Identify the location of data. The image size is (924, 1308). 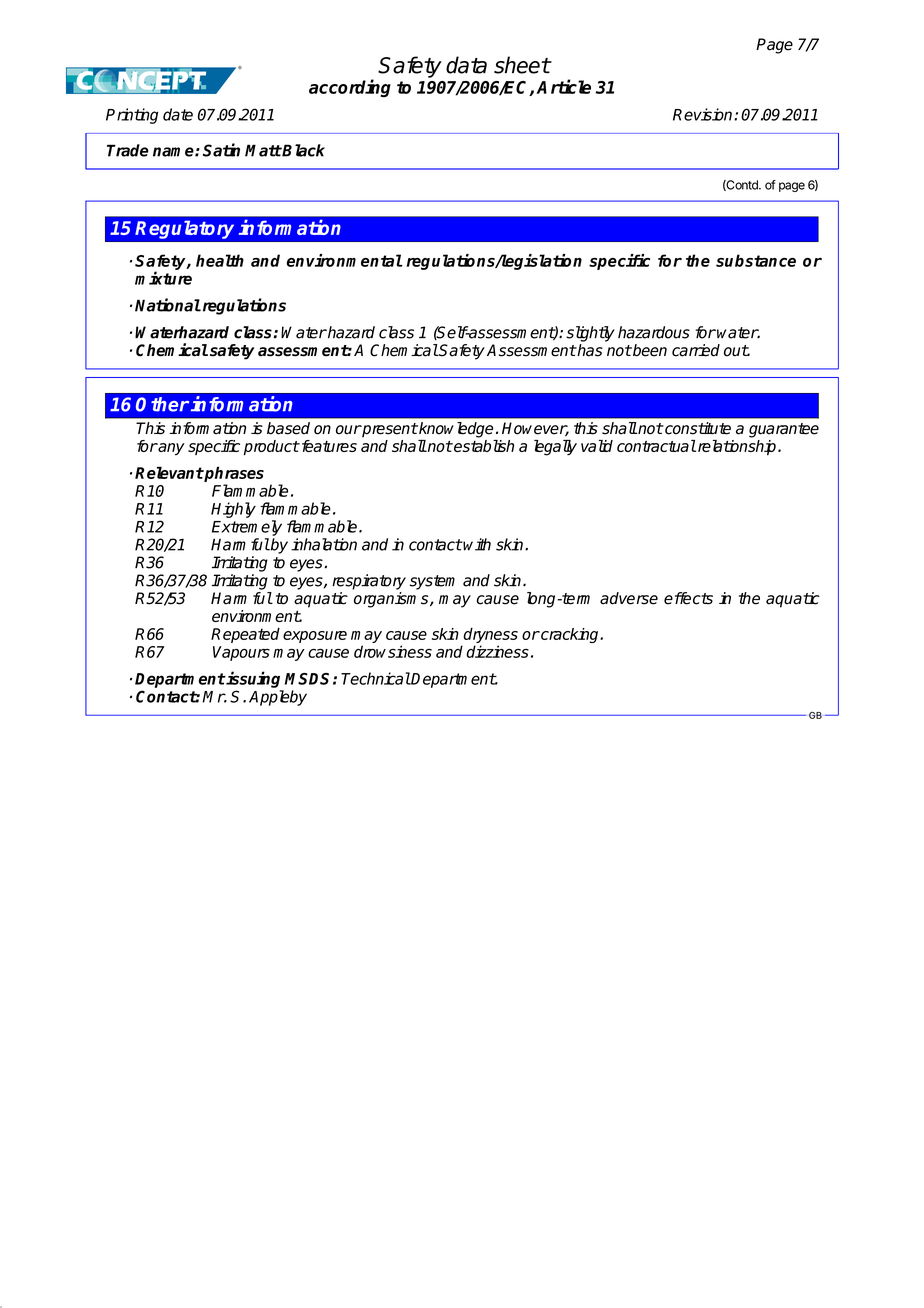
(466, 65).
